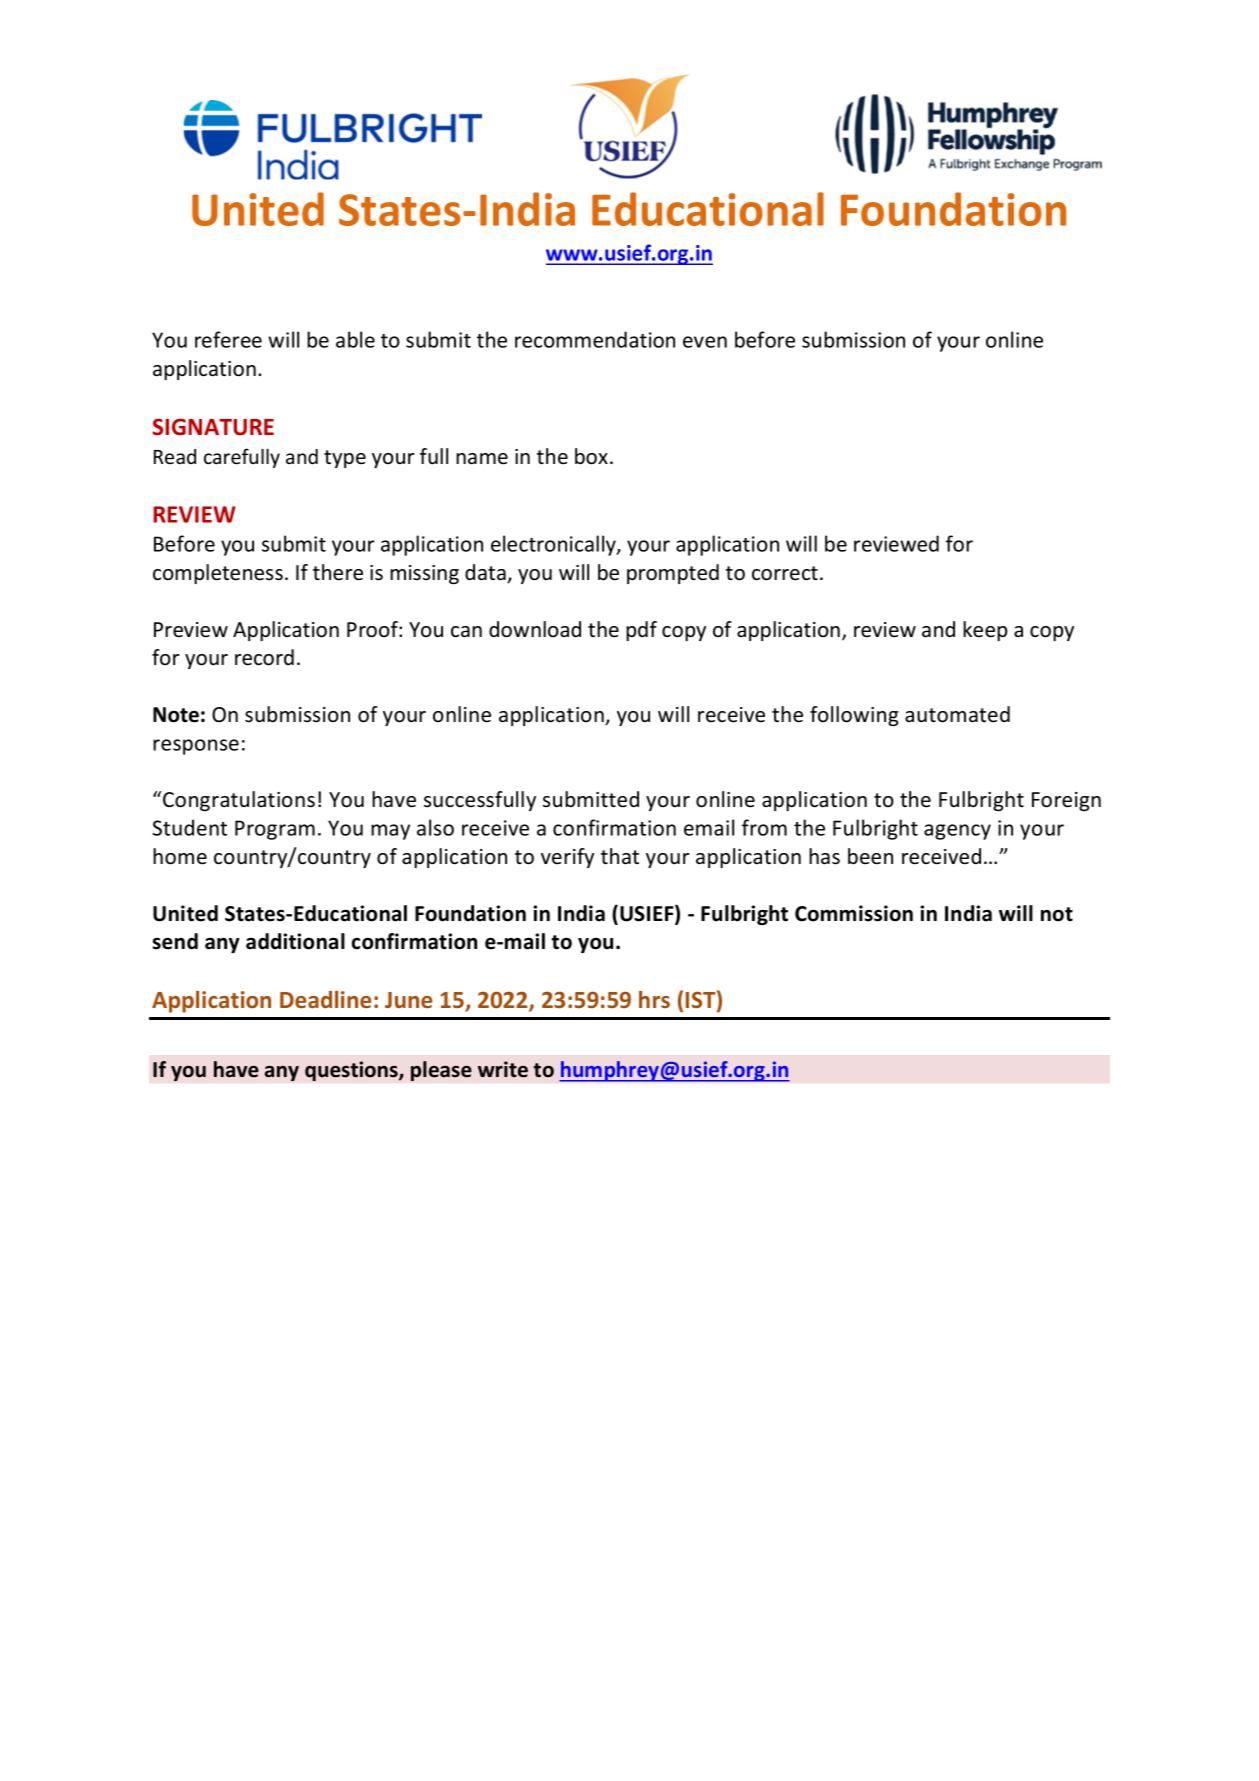 The image size is (1259, 1781). I want to click on Commission, so click(854, 913).
